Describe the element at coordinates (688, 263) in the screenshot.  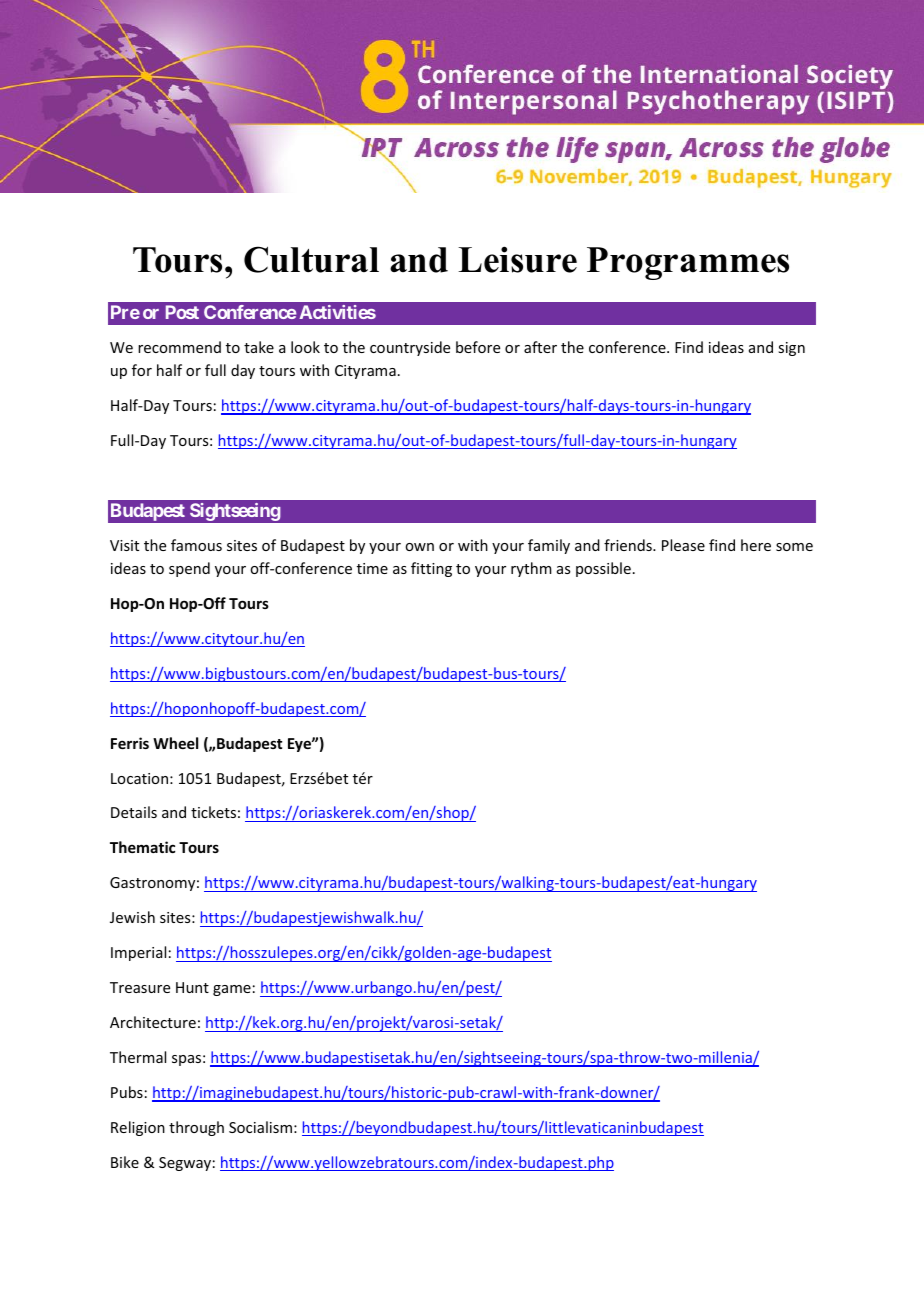
I see `Programmes` at that location.
